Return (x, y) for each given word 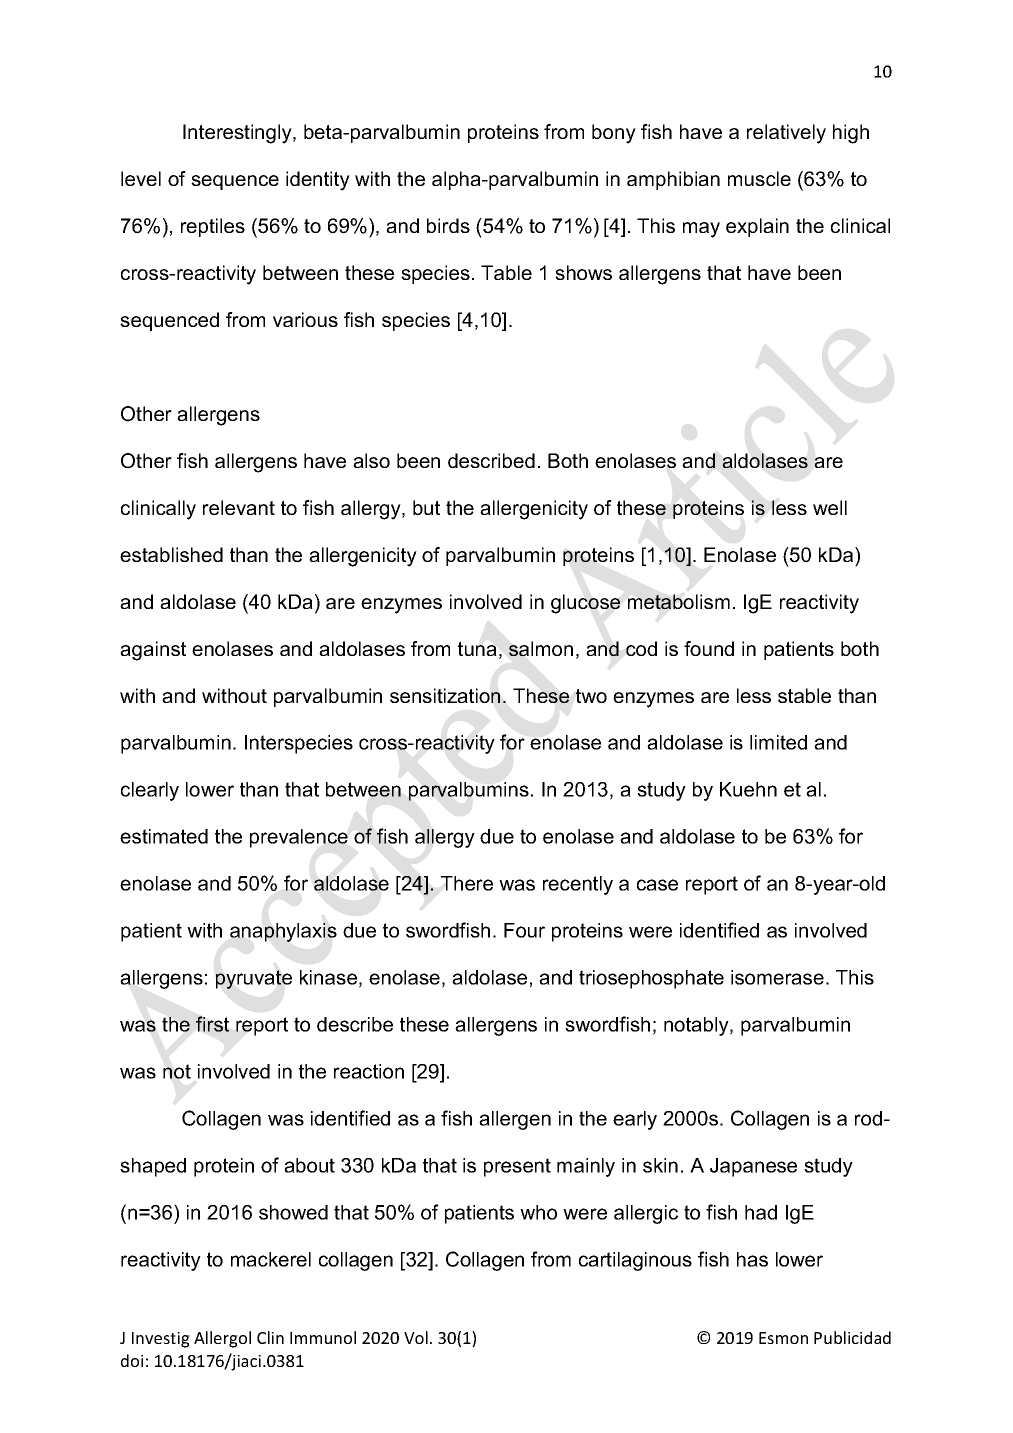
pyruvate (254, 979)
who (538, 1212)
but (426, 507)
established (171, 554)
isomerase (777, 977)
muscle (759, 178)
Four (524, 930)
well (830, 507)
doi (132, 1360)
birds (448, 225)
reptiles (213, 227)
